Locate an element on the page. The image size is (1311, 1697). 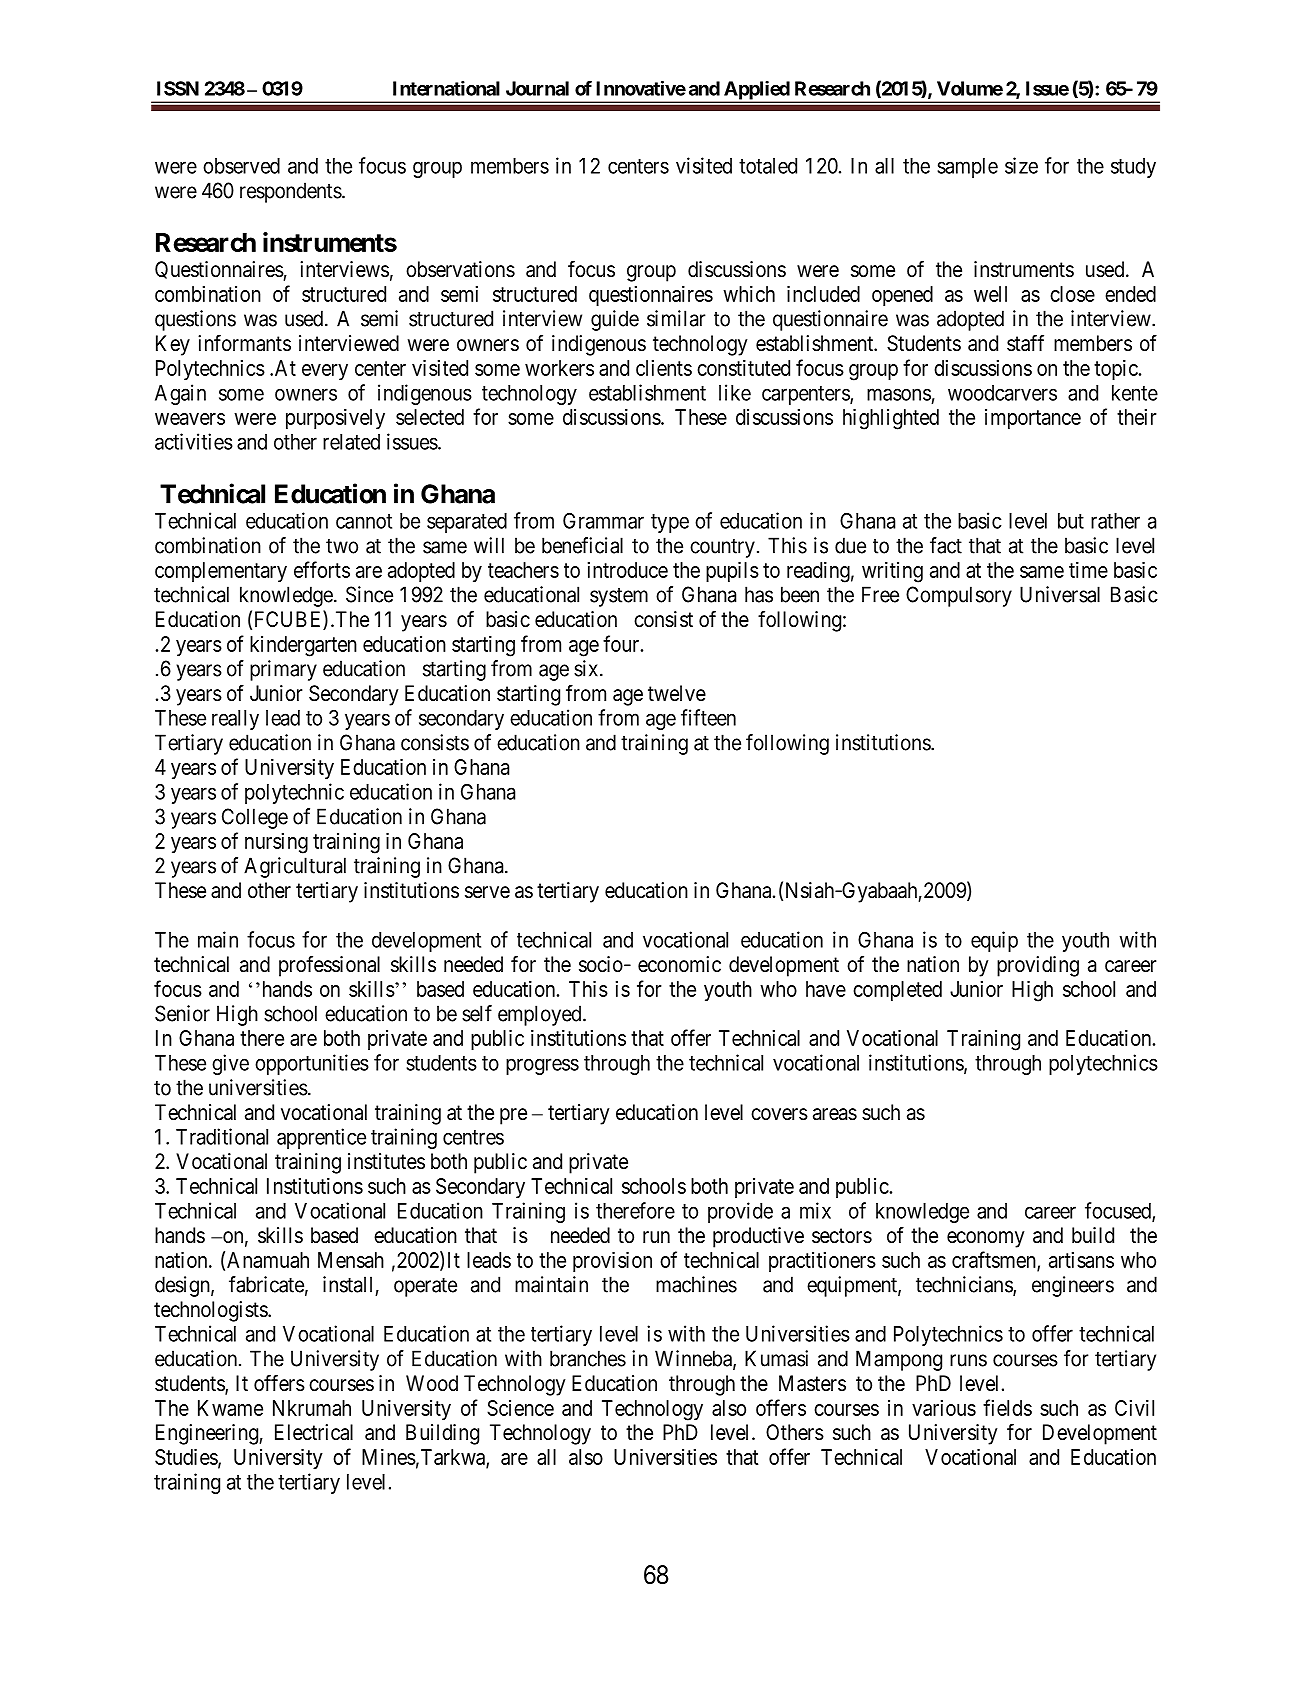
employed is located at coordinates (541, 1015).
